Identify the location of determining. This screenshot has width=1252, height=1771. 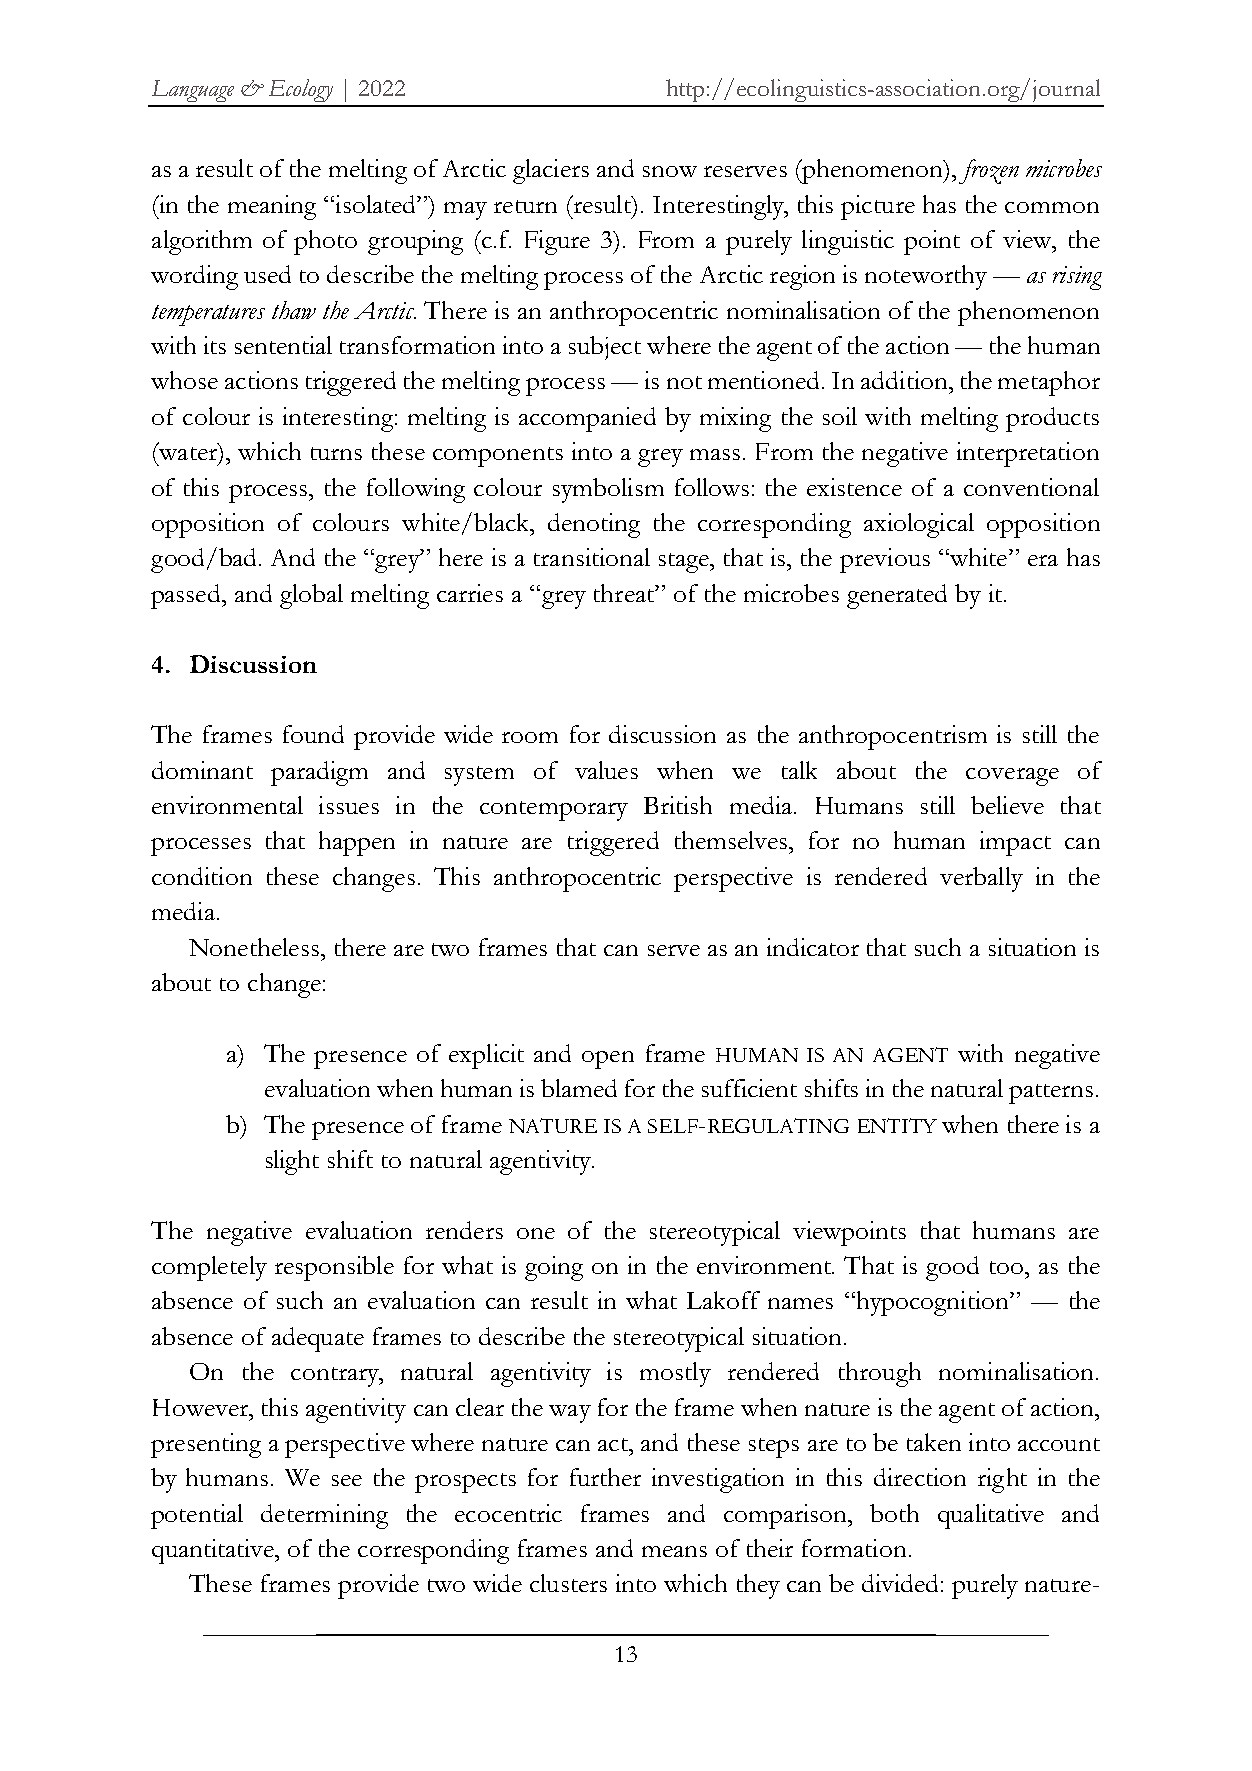
(324, 1516).
